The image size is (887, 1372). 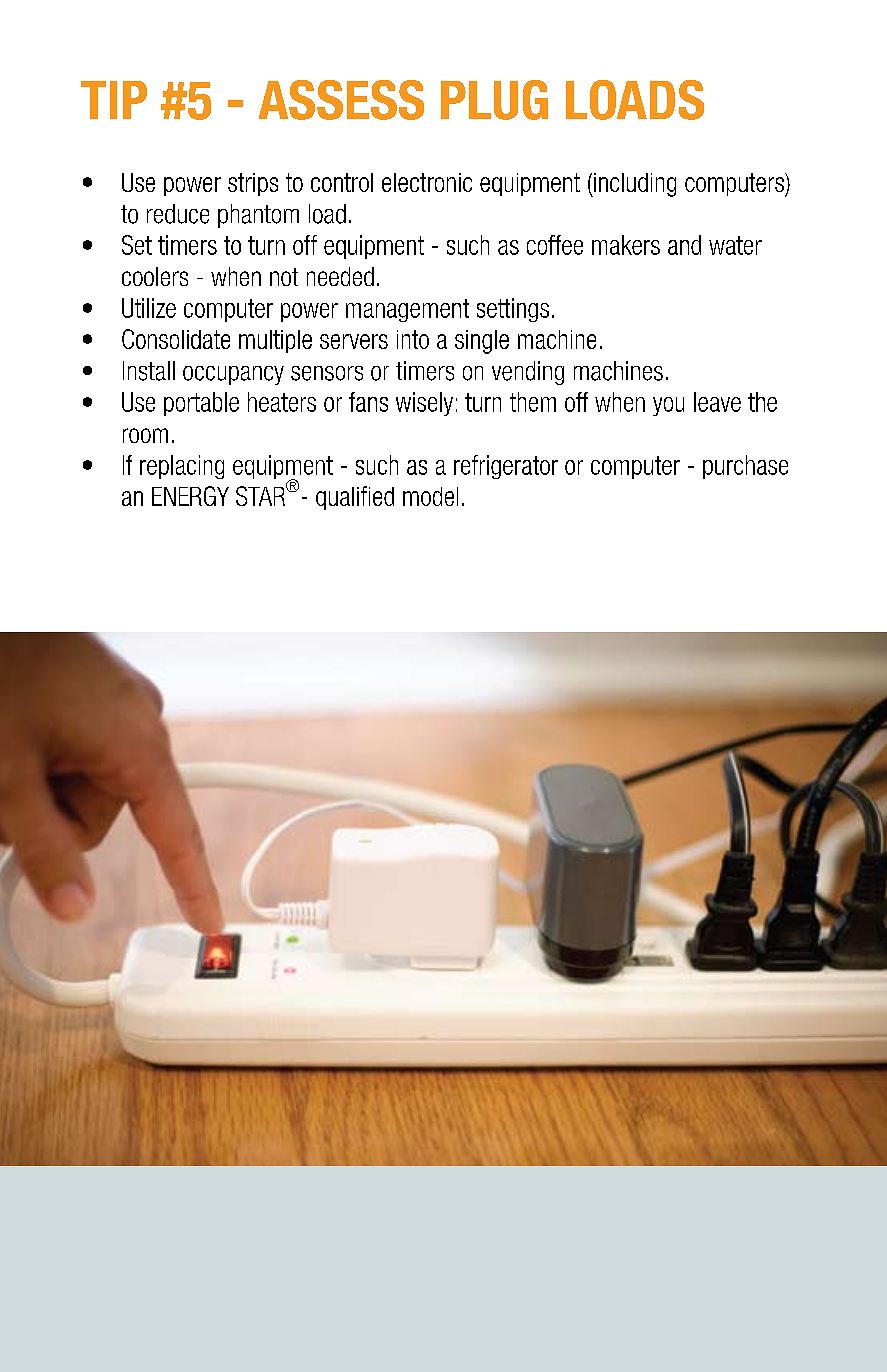 I want to click on ASSESS, so click(x=341, y=100).
